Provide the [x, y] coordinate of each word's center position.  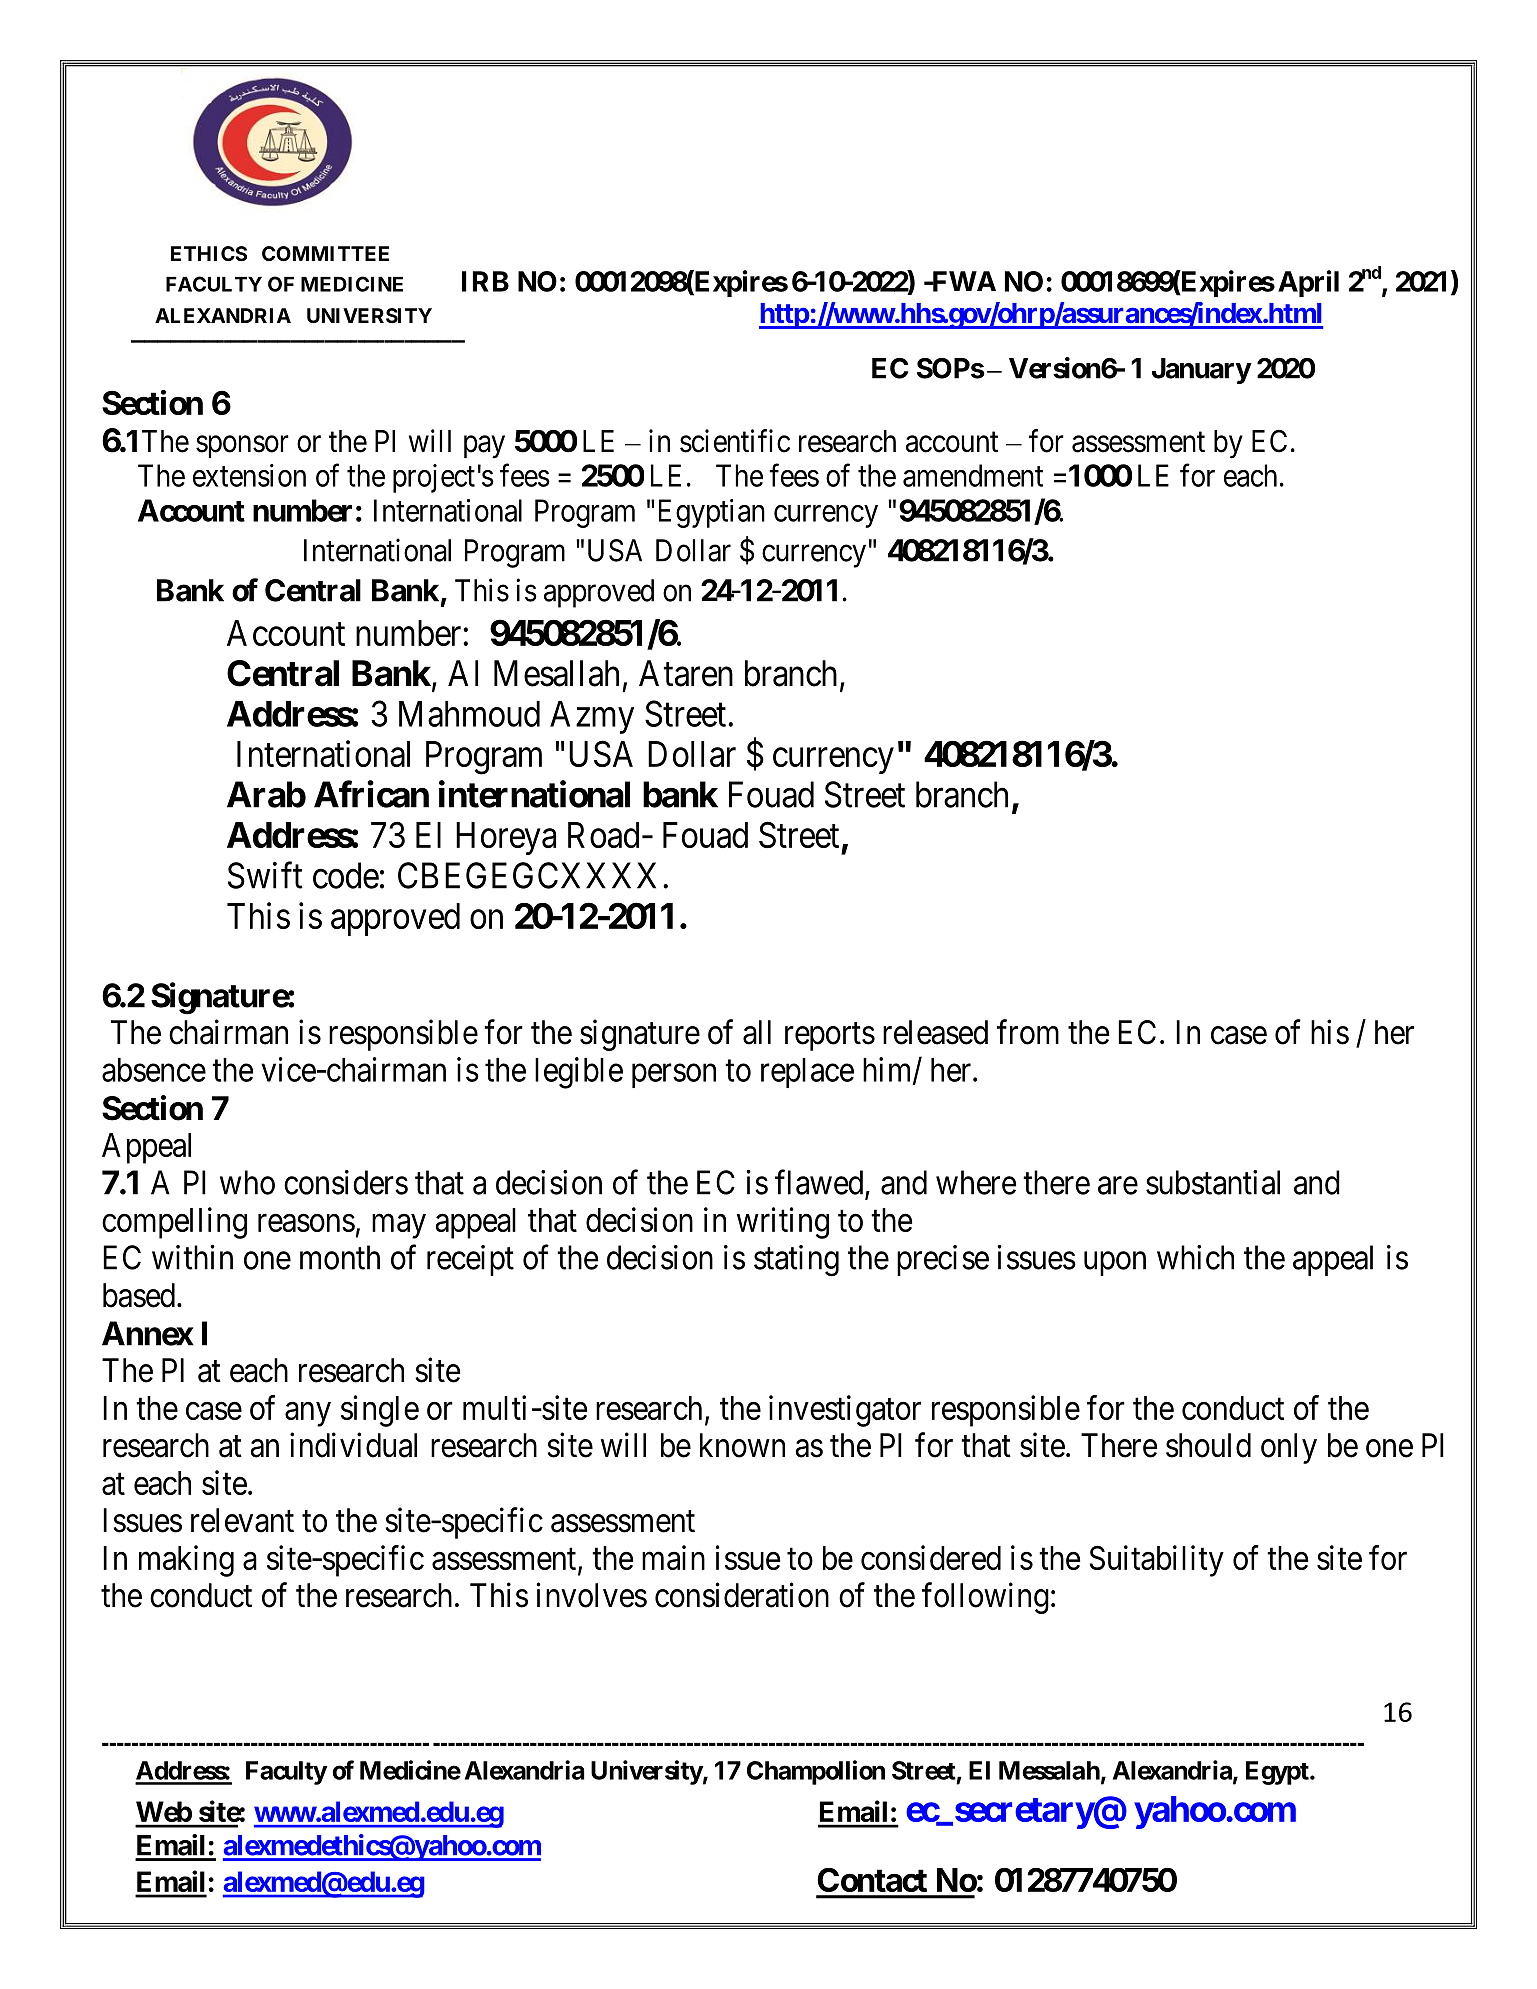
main [673, 1557]
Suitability [1157, 1561]
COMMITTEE [325, 253]
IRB [485, 281]
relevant [242, 1520]
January [1201, 371]
